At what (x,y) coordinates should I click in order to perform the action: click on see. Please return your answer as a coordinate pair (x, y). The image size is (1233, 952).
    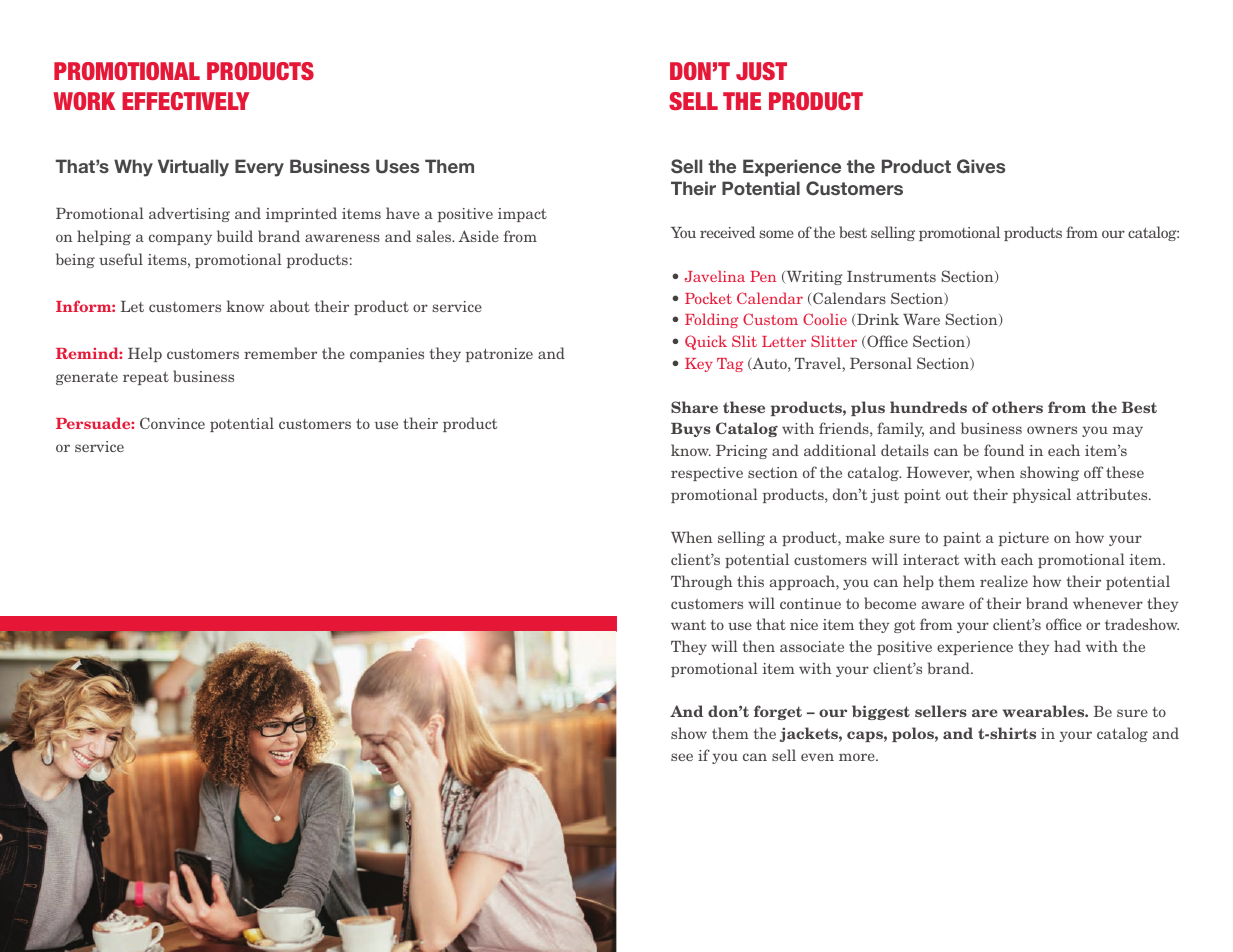
    Looking at the image, I should click on (682, 757).
